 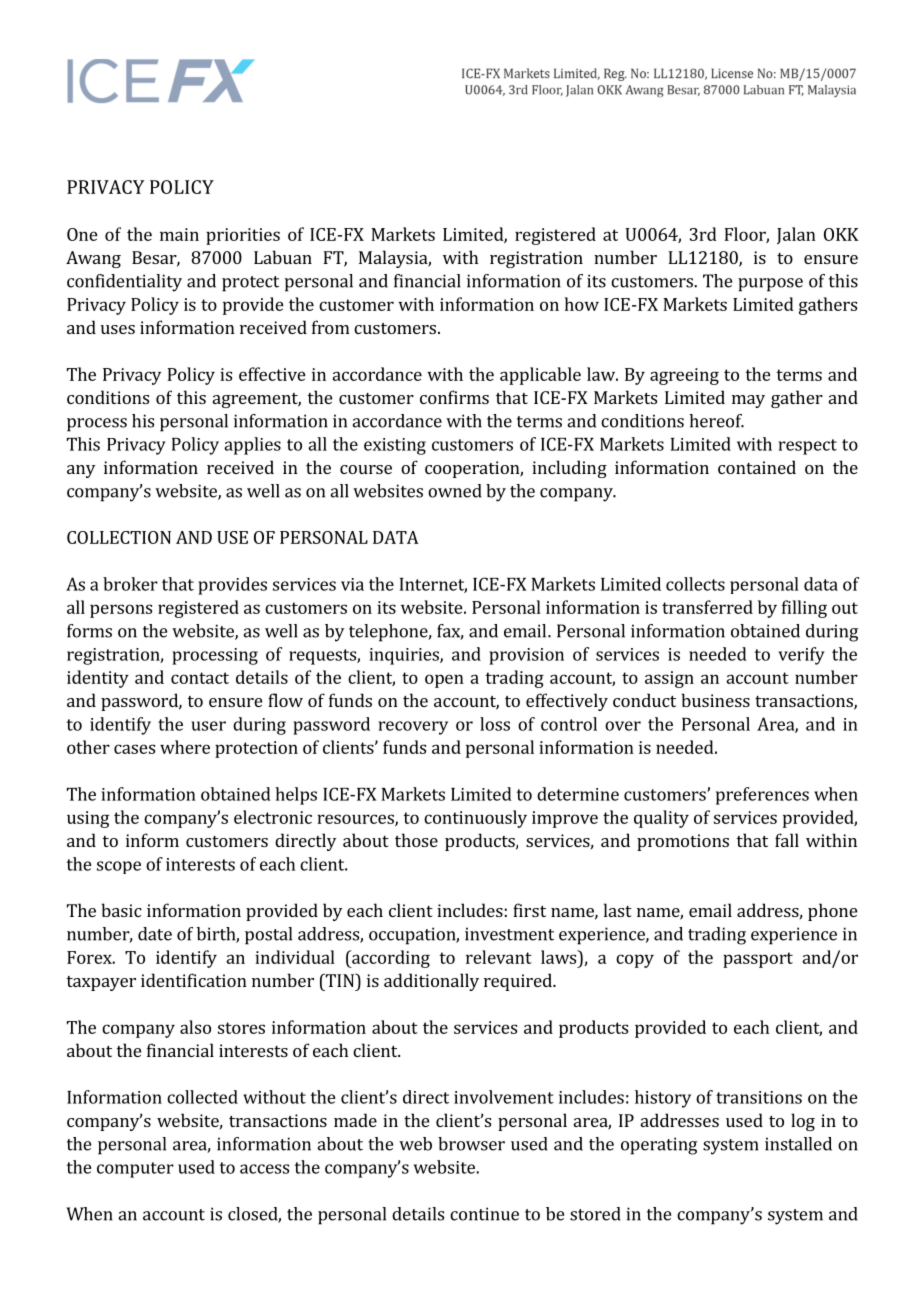 What do you see at coordinates (194, 980) in the screenshot?
I see `identification` at bounding box center [194, 980].
